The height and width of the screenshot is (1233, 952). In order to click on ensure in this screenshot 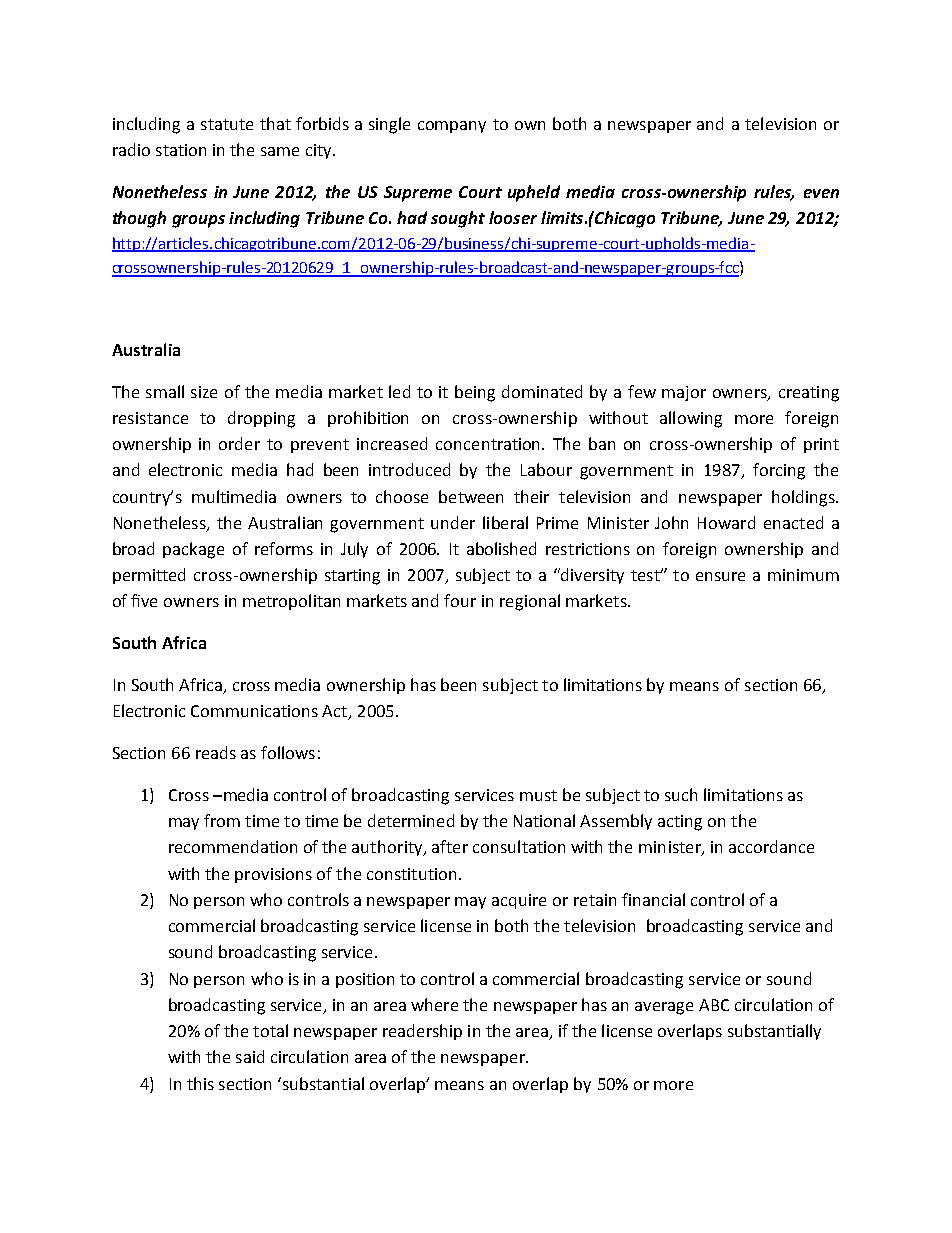, I will do `click(720, 576)`.
